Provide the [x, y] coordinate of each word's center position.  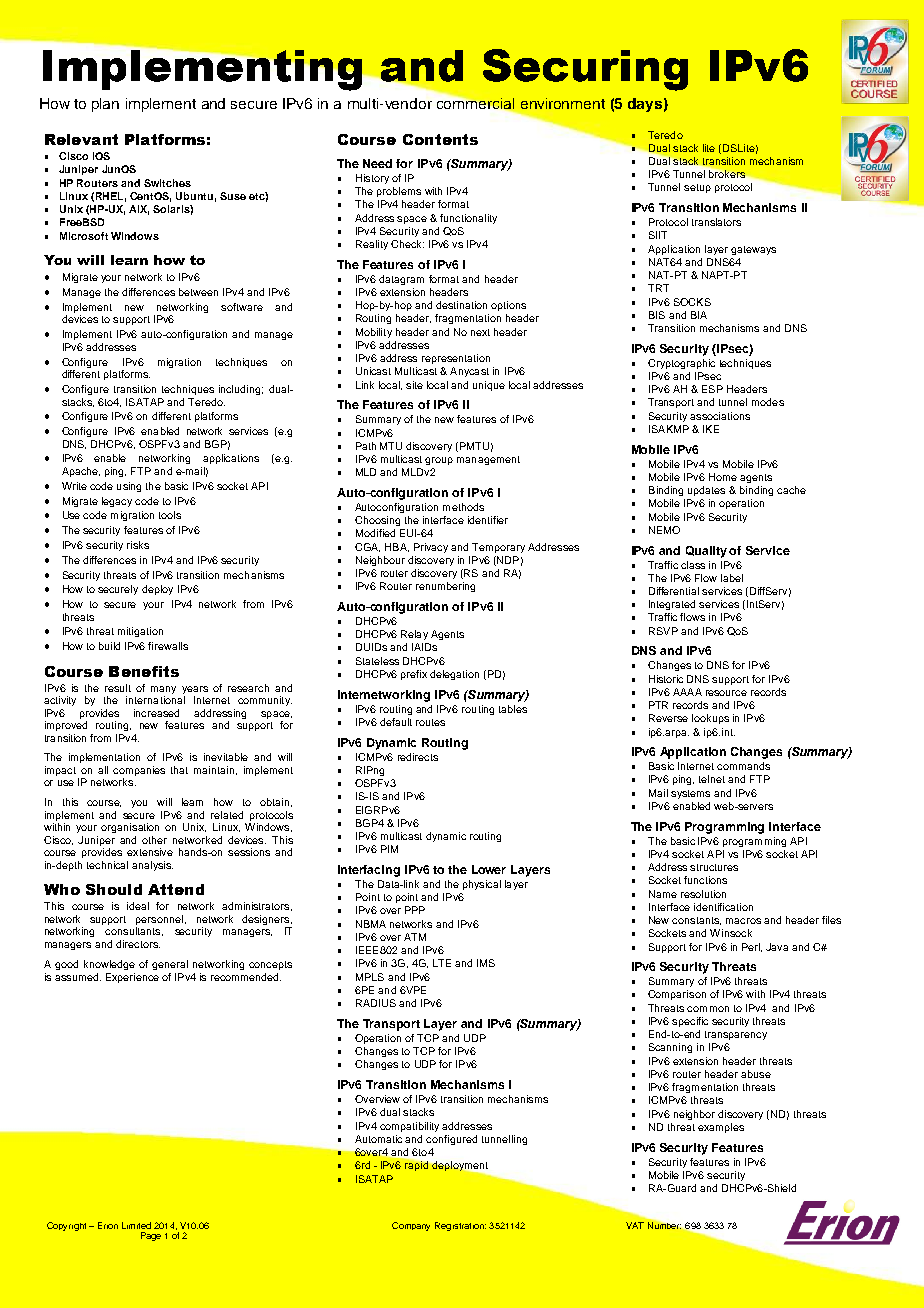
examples [721, 1128]
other [154, 840]
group [439, 461]
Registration [460, 1226]
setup [697, 188]
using [129, 487]
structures [714, 867]
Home [723, 477]
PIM [389, 849]
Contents [440, 139]
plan [105, 105]
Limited [136, 1225]
